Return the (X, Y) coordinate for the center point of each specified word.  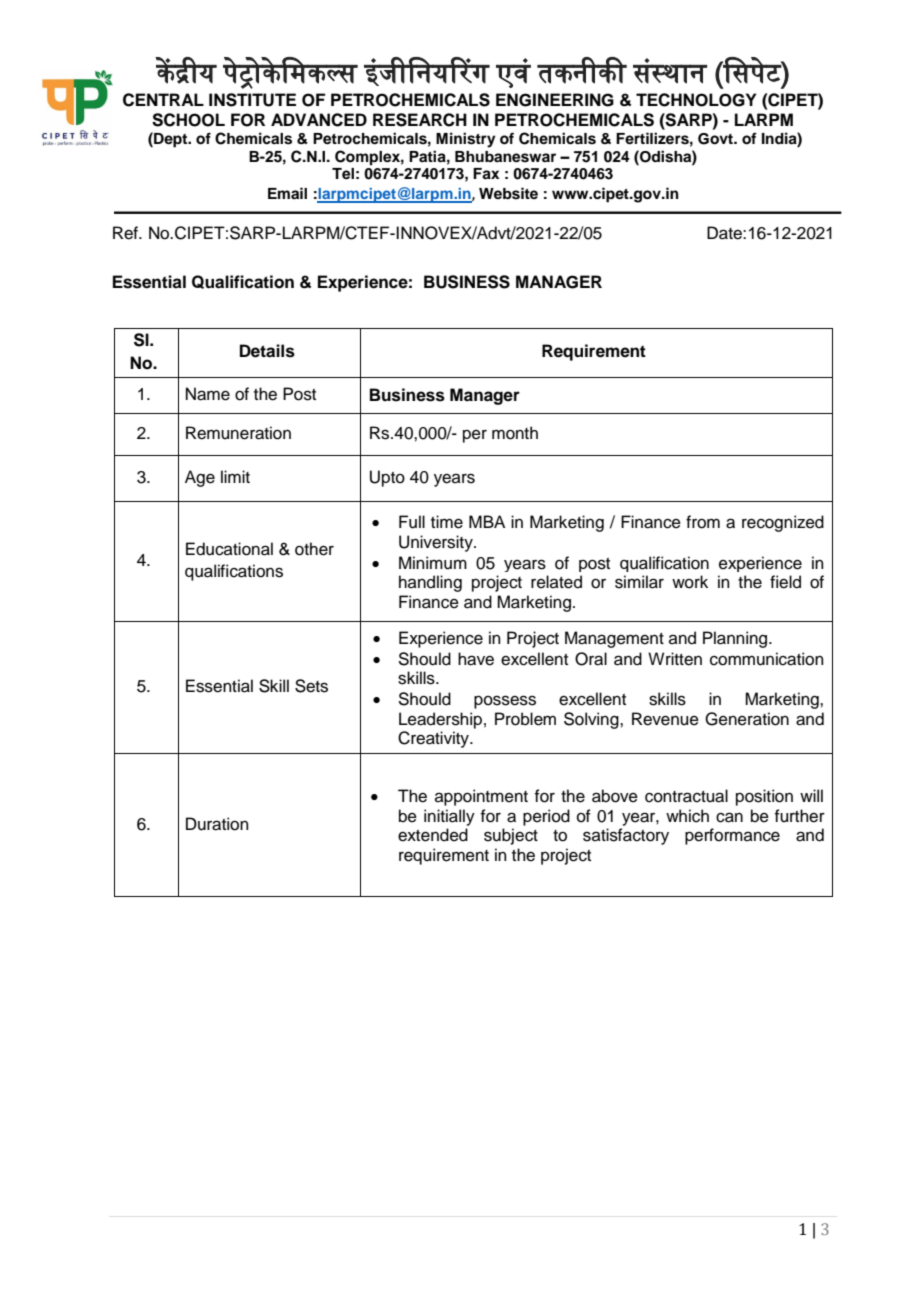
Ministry (466, 140)
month (515, 433)
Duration (217, 824)
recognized (783, 523)
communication (767, 659)
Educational (229, 549)
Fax (486, 174)
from (703, 522)
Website (508, 193)
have (476, 659)
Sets (311, 686)
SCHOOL (188, 120)
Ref (127, 233)
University (437, 543)
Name (208, 394)
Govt (716, 139)
